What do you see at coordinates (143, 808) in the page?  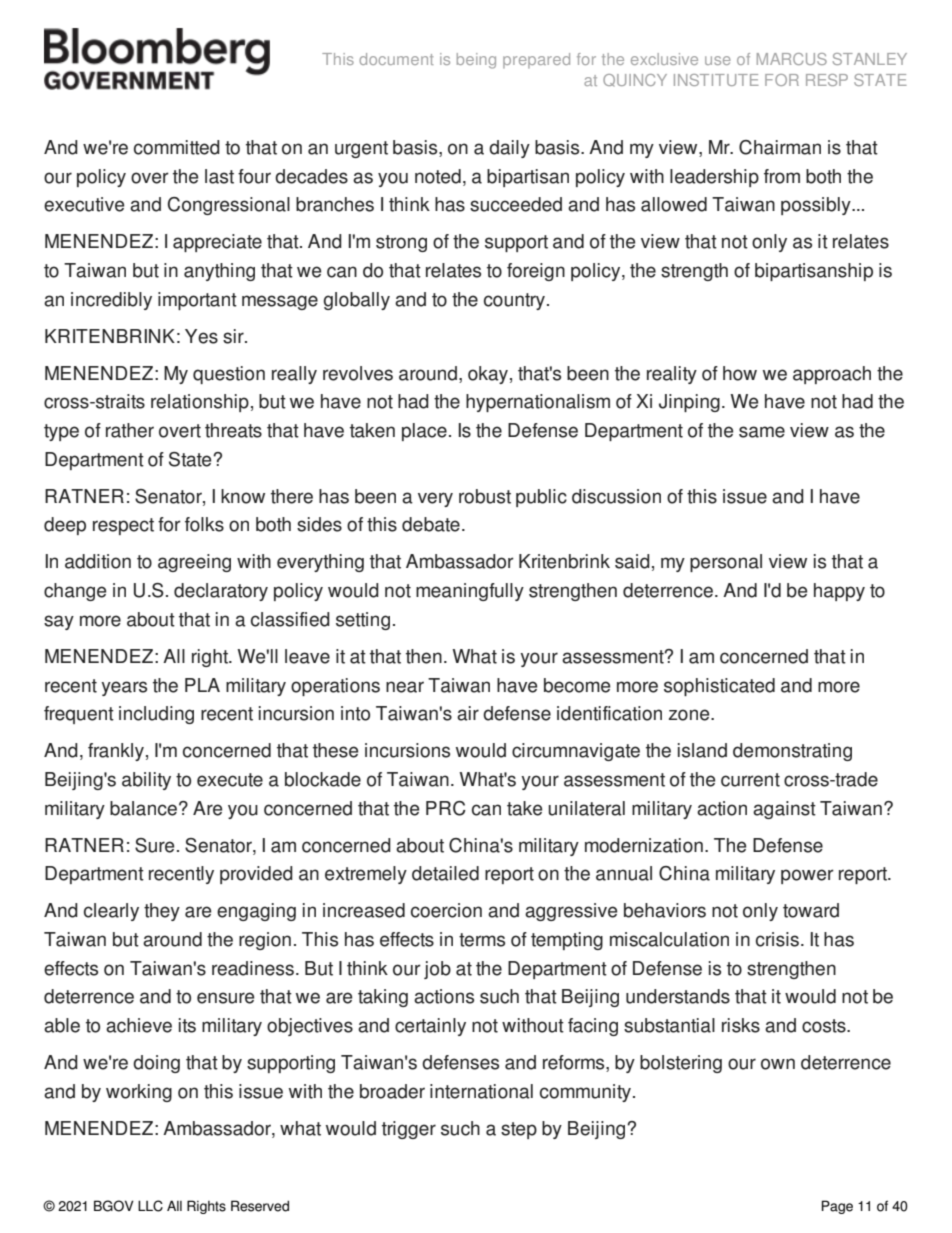 I see `balance` at bounding box center [143, 808].
